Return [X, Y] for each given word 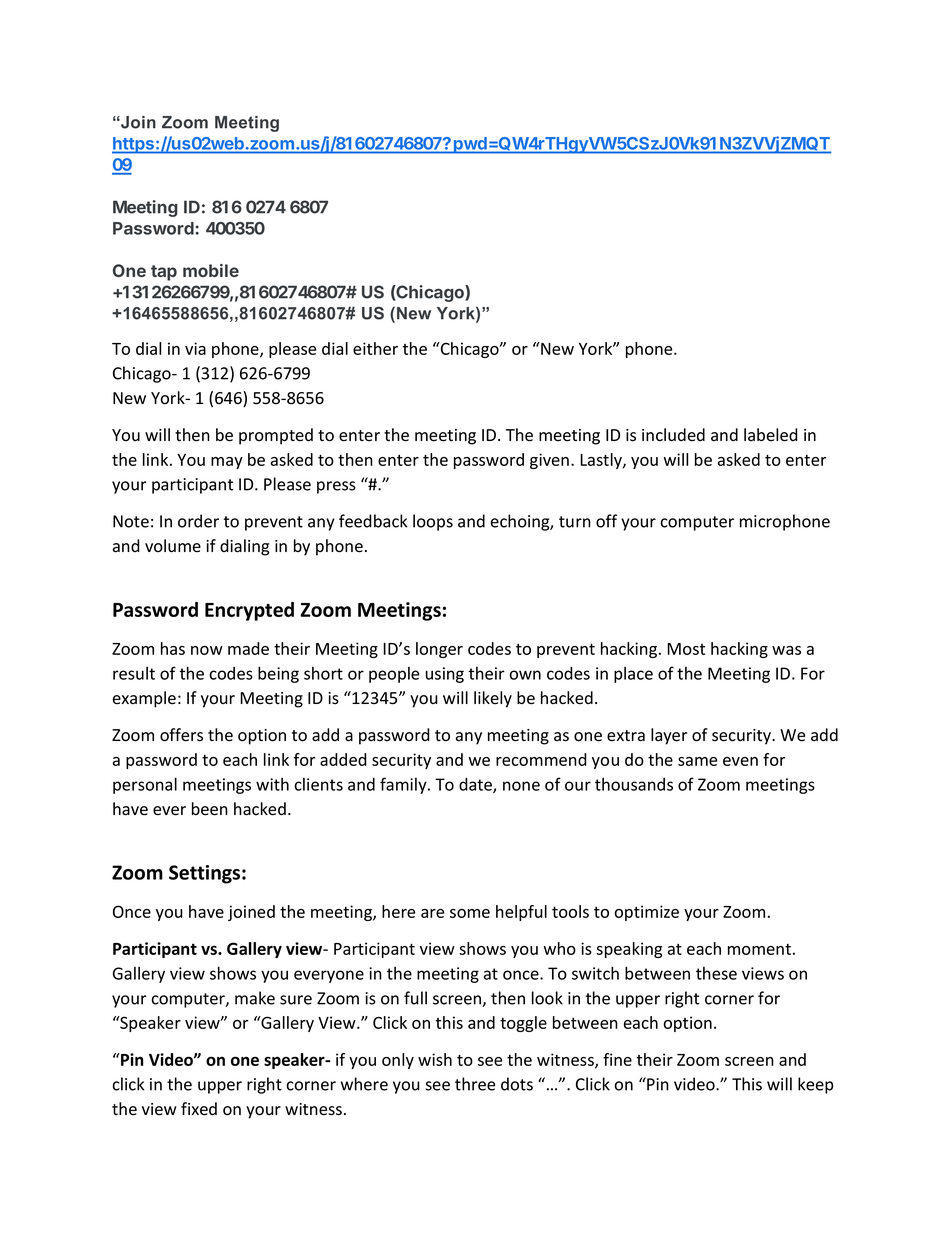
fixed [199, 1109]
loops [433, 522]
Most [686, 649]
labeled [771, 435]
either [375, 348]
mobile [211, 270]
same [697, 761]
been [210, 809]
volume [173, 546]
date [476, 785]
